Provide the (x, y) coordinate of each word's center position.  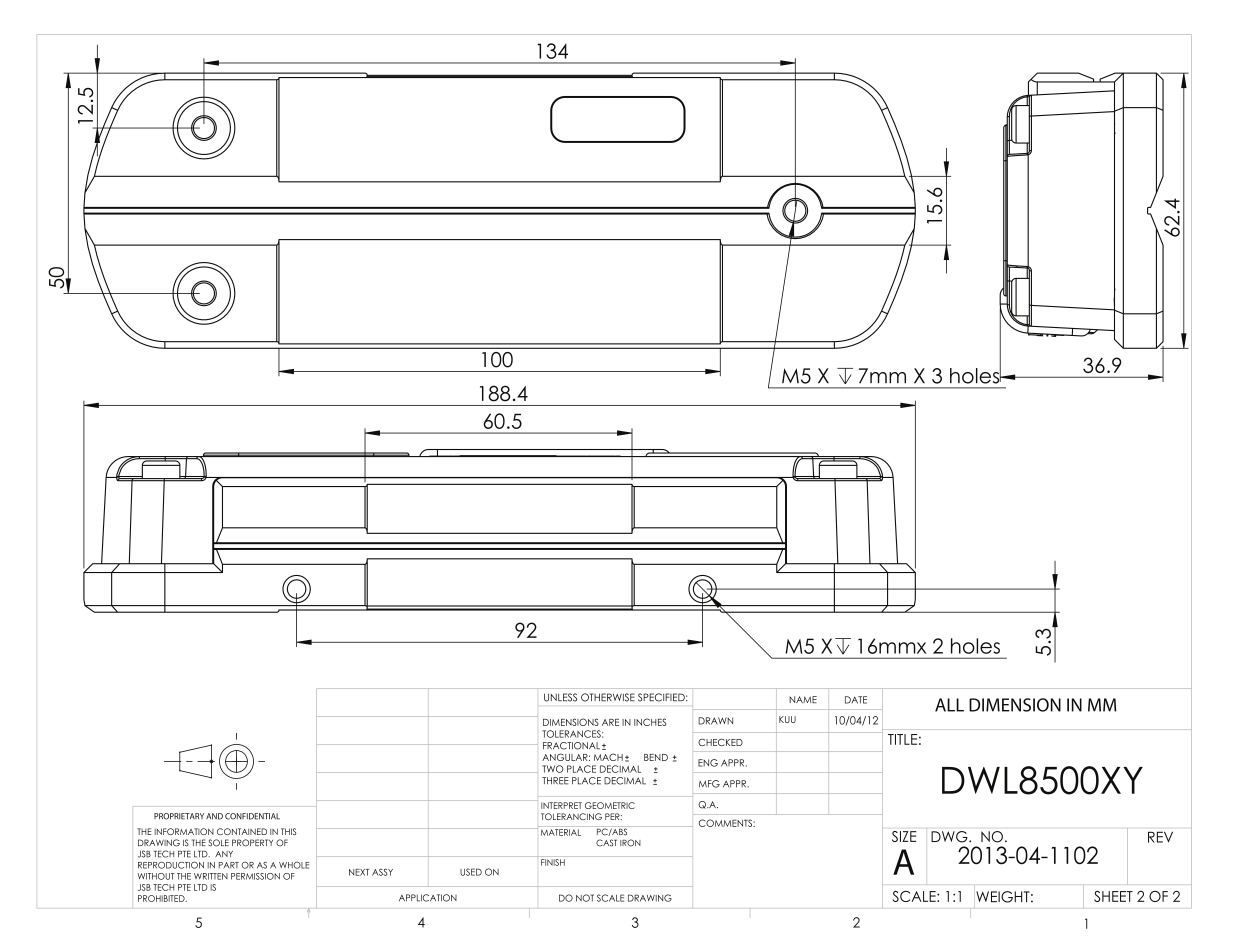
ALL (949, 705)
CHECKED (720, 742)
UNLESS (560, 697)
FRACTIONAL (571, 746)
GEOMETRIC (610, 805)
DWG (950, 837)
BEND (656, 757)
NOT (585, 898)
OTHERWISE (608, 697)
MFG (709, 784)
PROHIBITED (162, 898)
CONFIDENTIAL (252, 816)
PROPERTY (252, 843)
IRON (630, 843)
